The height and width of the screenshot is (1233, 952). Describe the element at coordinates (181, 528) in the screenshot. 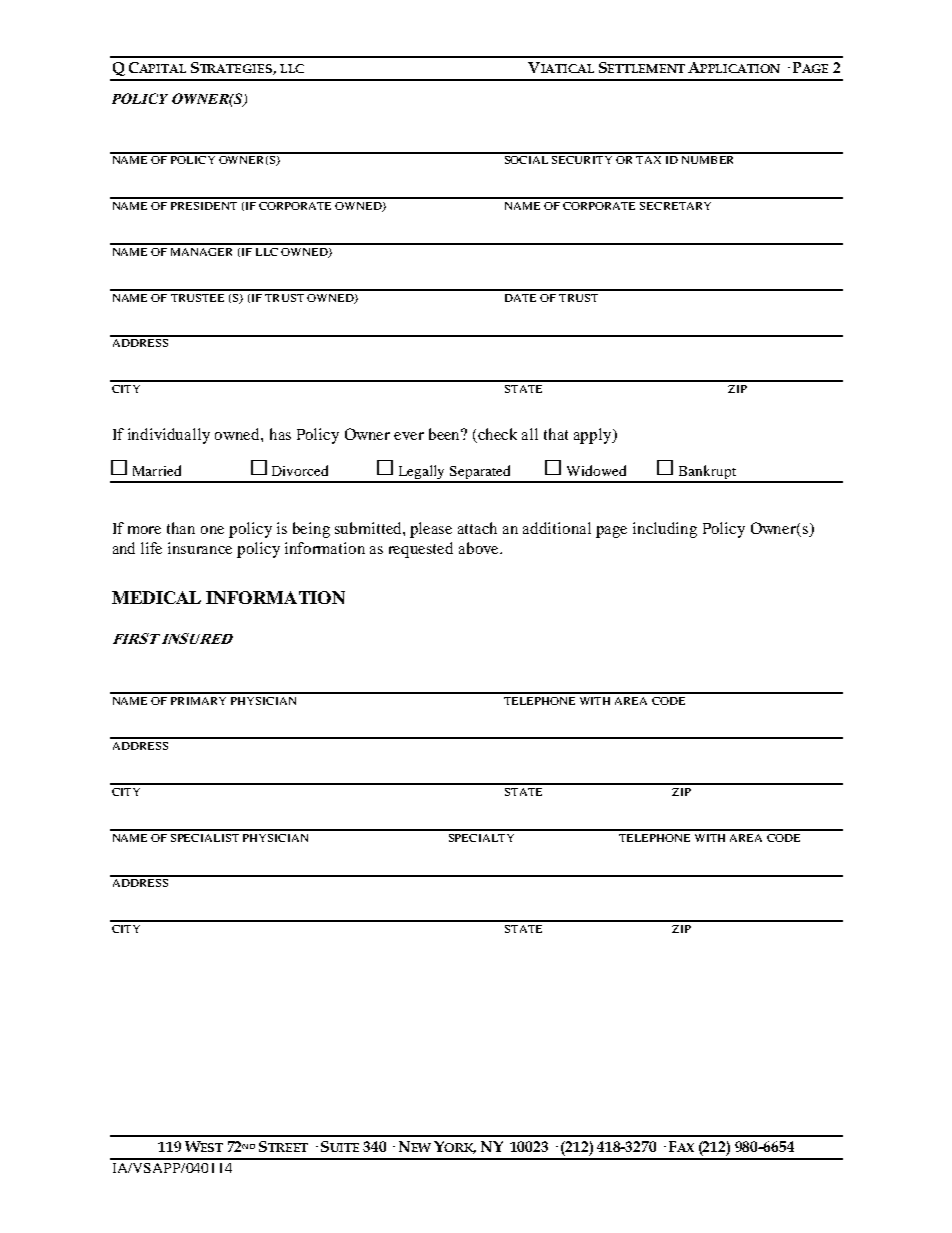

I see `than` at that location.
